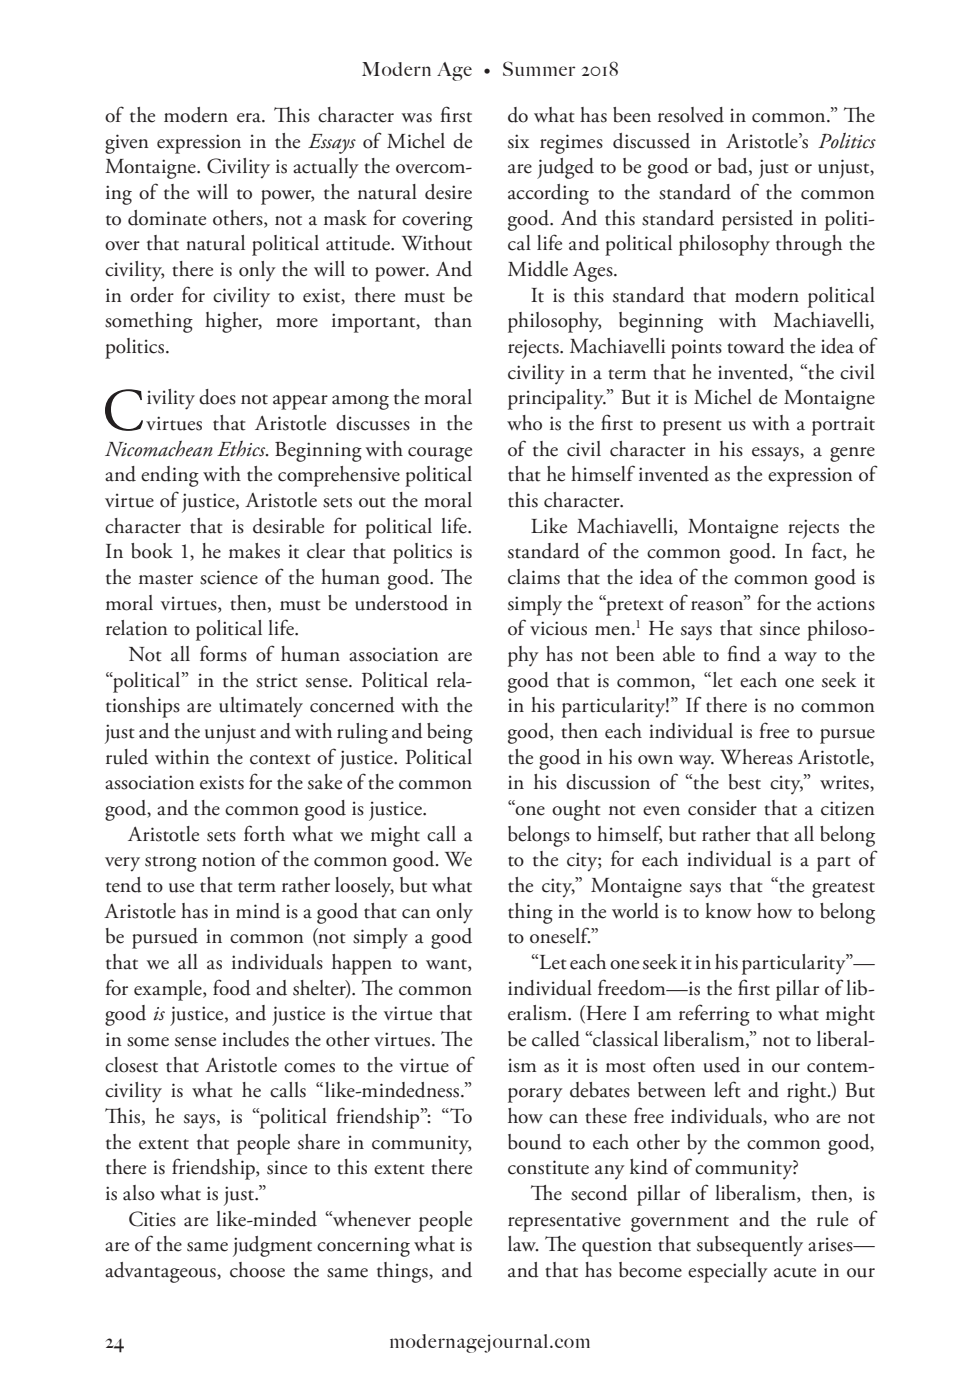 The height and width of the document is (1400, 980). Describe the element at coordinates (223, 653) in the document. I see `forms` at that location.
